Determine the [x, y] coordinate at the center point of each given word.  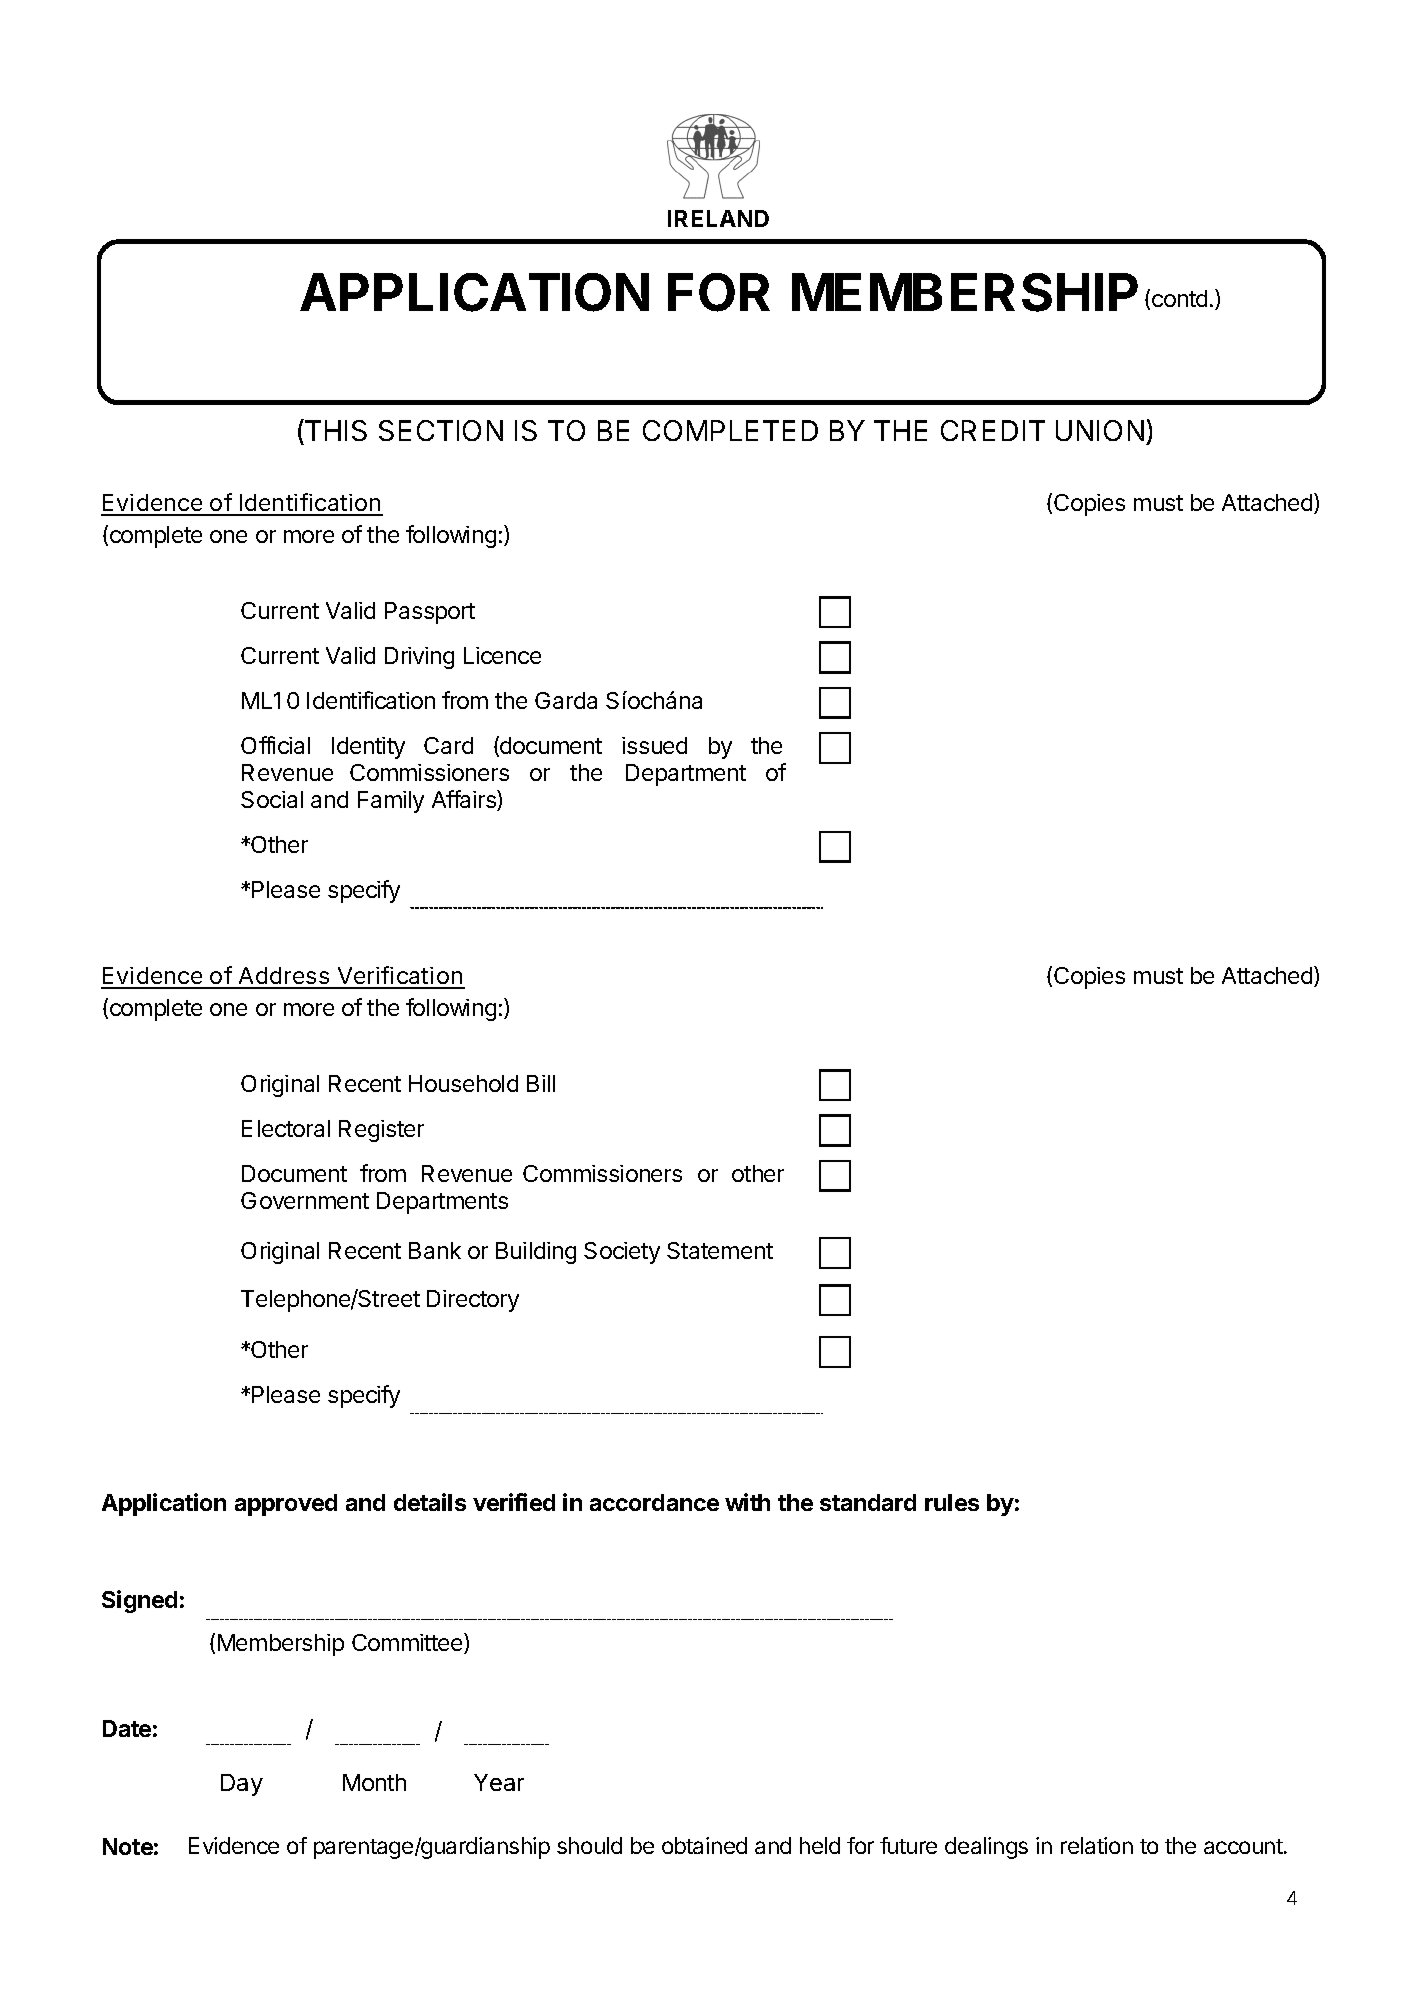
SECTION [441, 430]
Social [272, 799]
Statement [720, 1250]
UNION [1100, 430]
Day [242, 1785]
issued [654, 745]
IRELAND [718, 218]
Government [305, 1200]
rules [952, 1502]
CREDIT [993, 430]
